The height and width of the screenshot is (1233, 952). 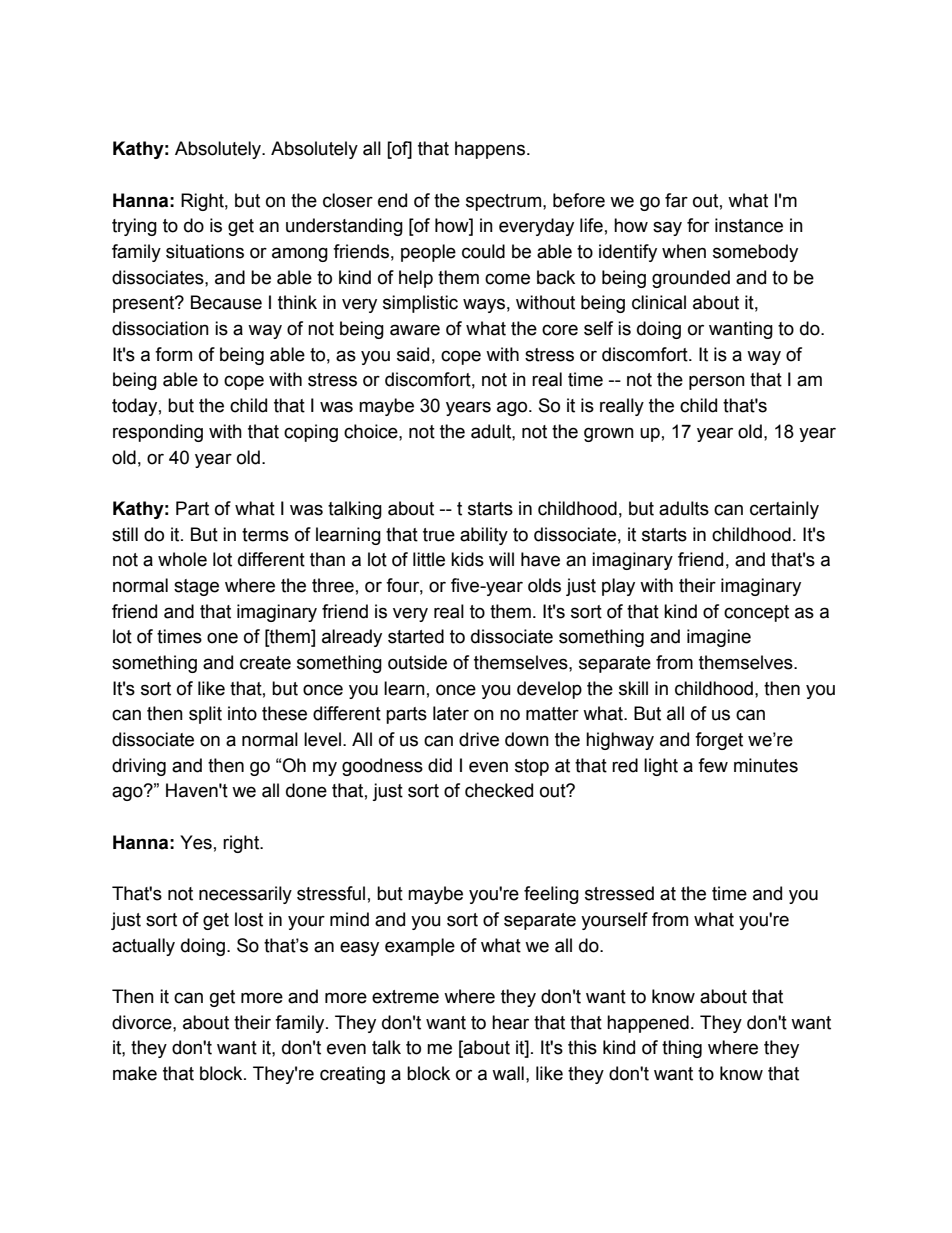 What do you see at coordinates (490, 150) in the screenshot?
I see `happens` at bounding box center [490, 150].
